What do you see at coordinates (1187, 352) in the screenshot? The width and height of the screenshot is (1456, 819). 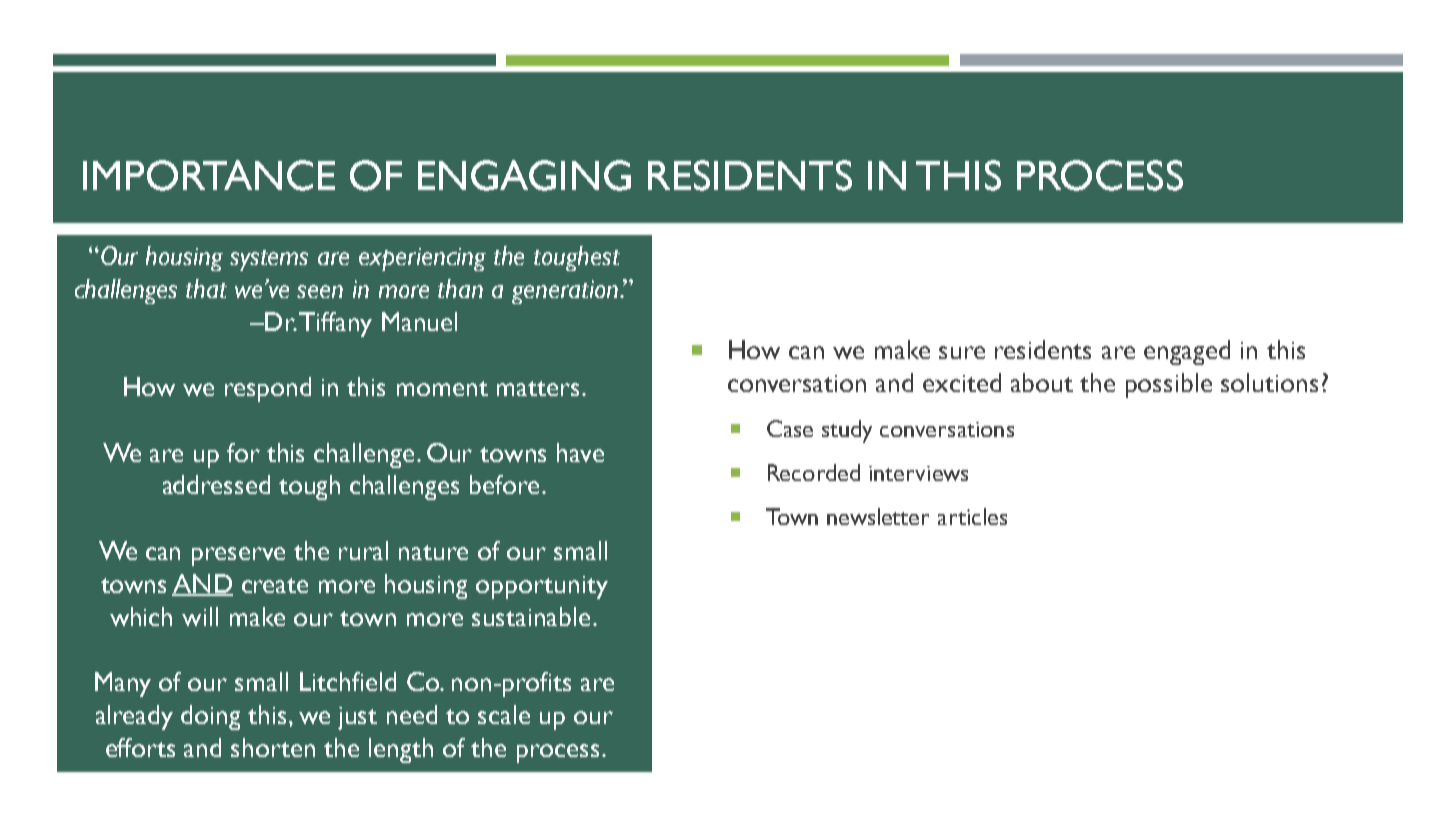 I see `engaged` at bounding box center [1187, 352].
